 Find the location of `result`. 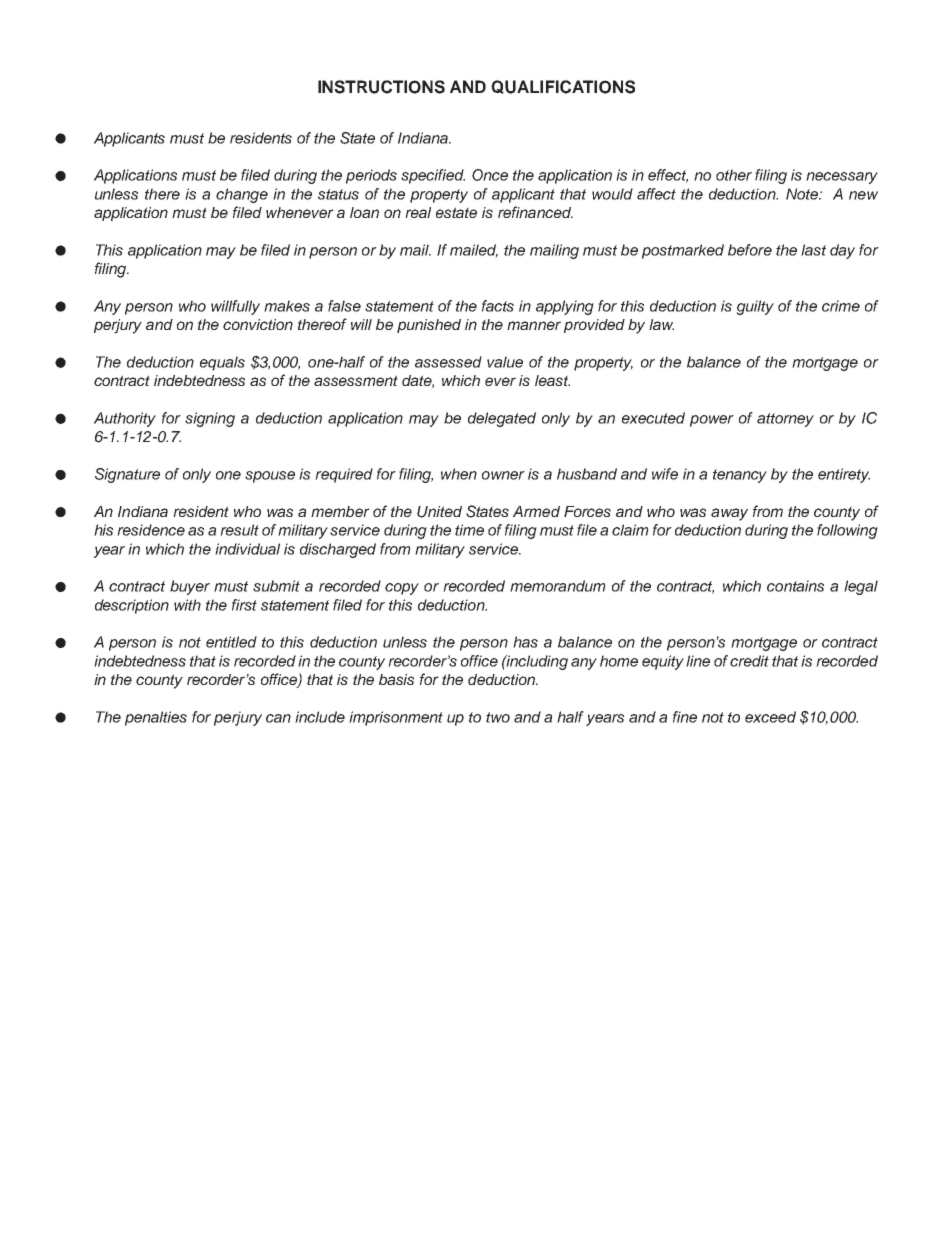

result is located at coordinates (239, 530).
